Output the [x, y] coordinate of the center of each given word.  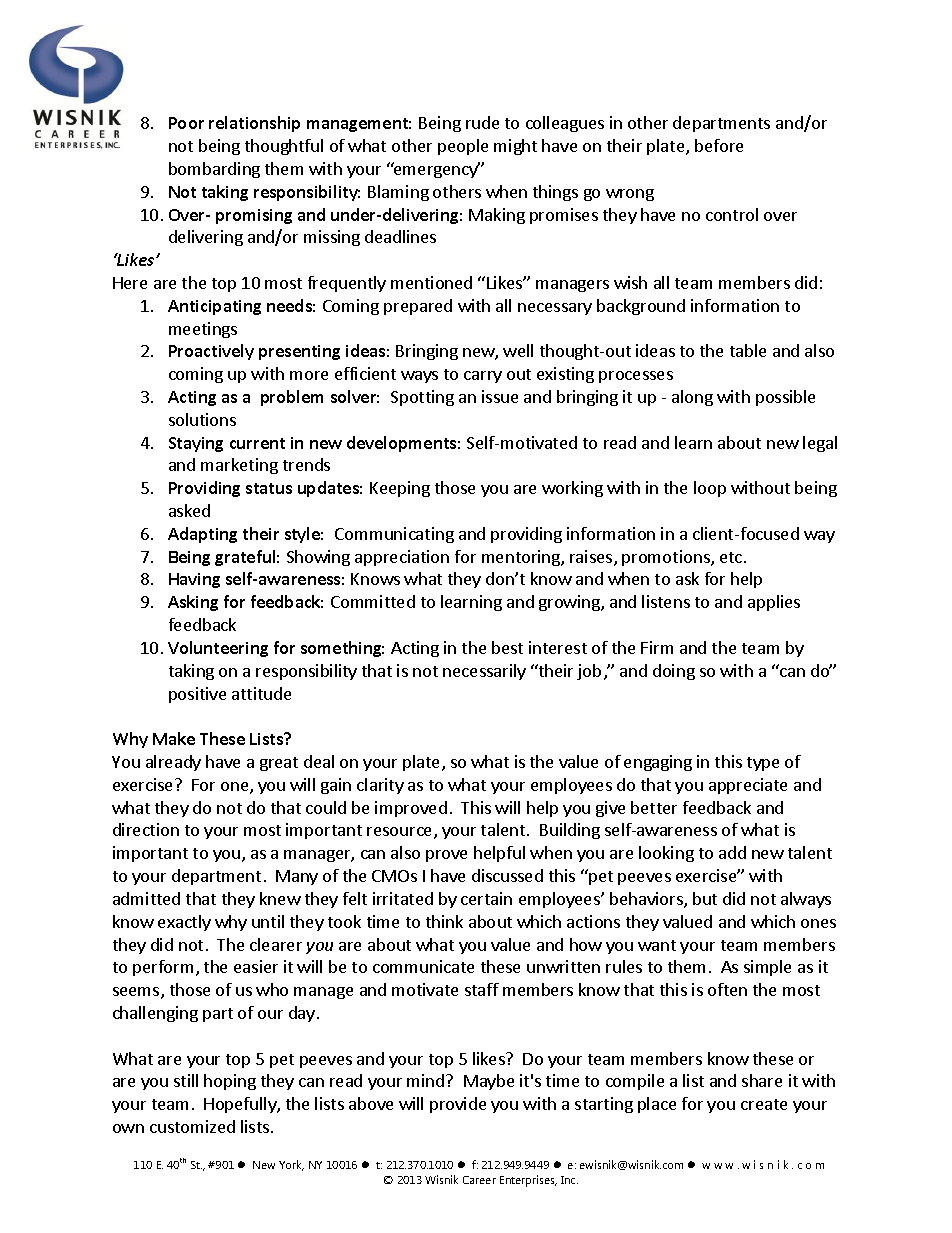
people [463, 147]
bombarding [214, 170]
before [719, 145]
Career [479, 1180]
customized [192, 1126]
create [764, 1104]
